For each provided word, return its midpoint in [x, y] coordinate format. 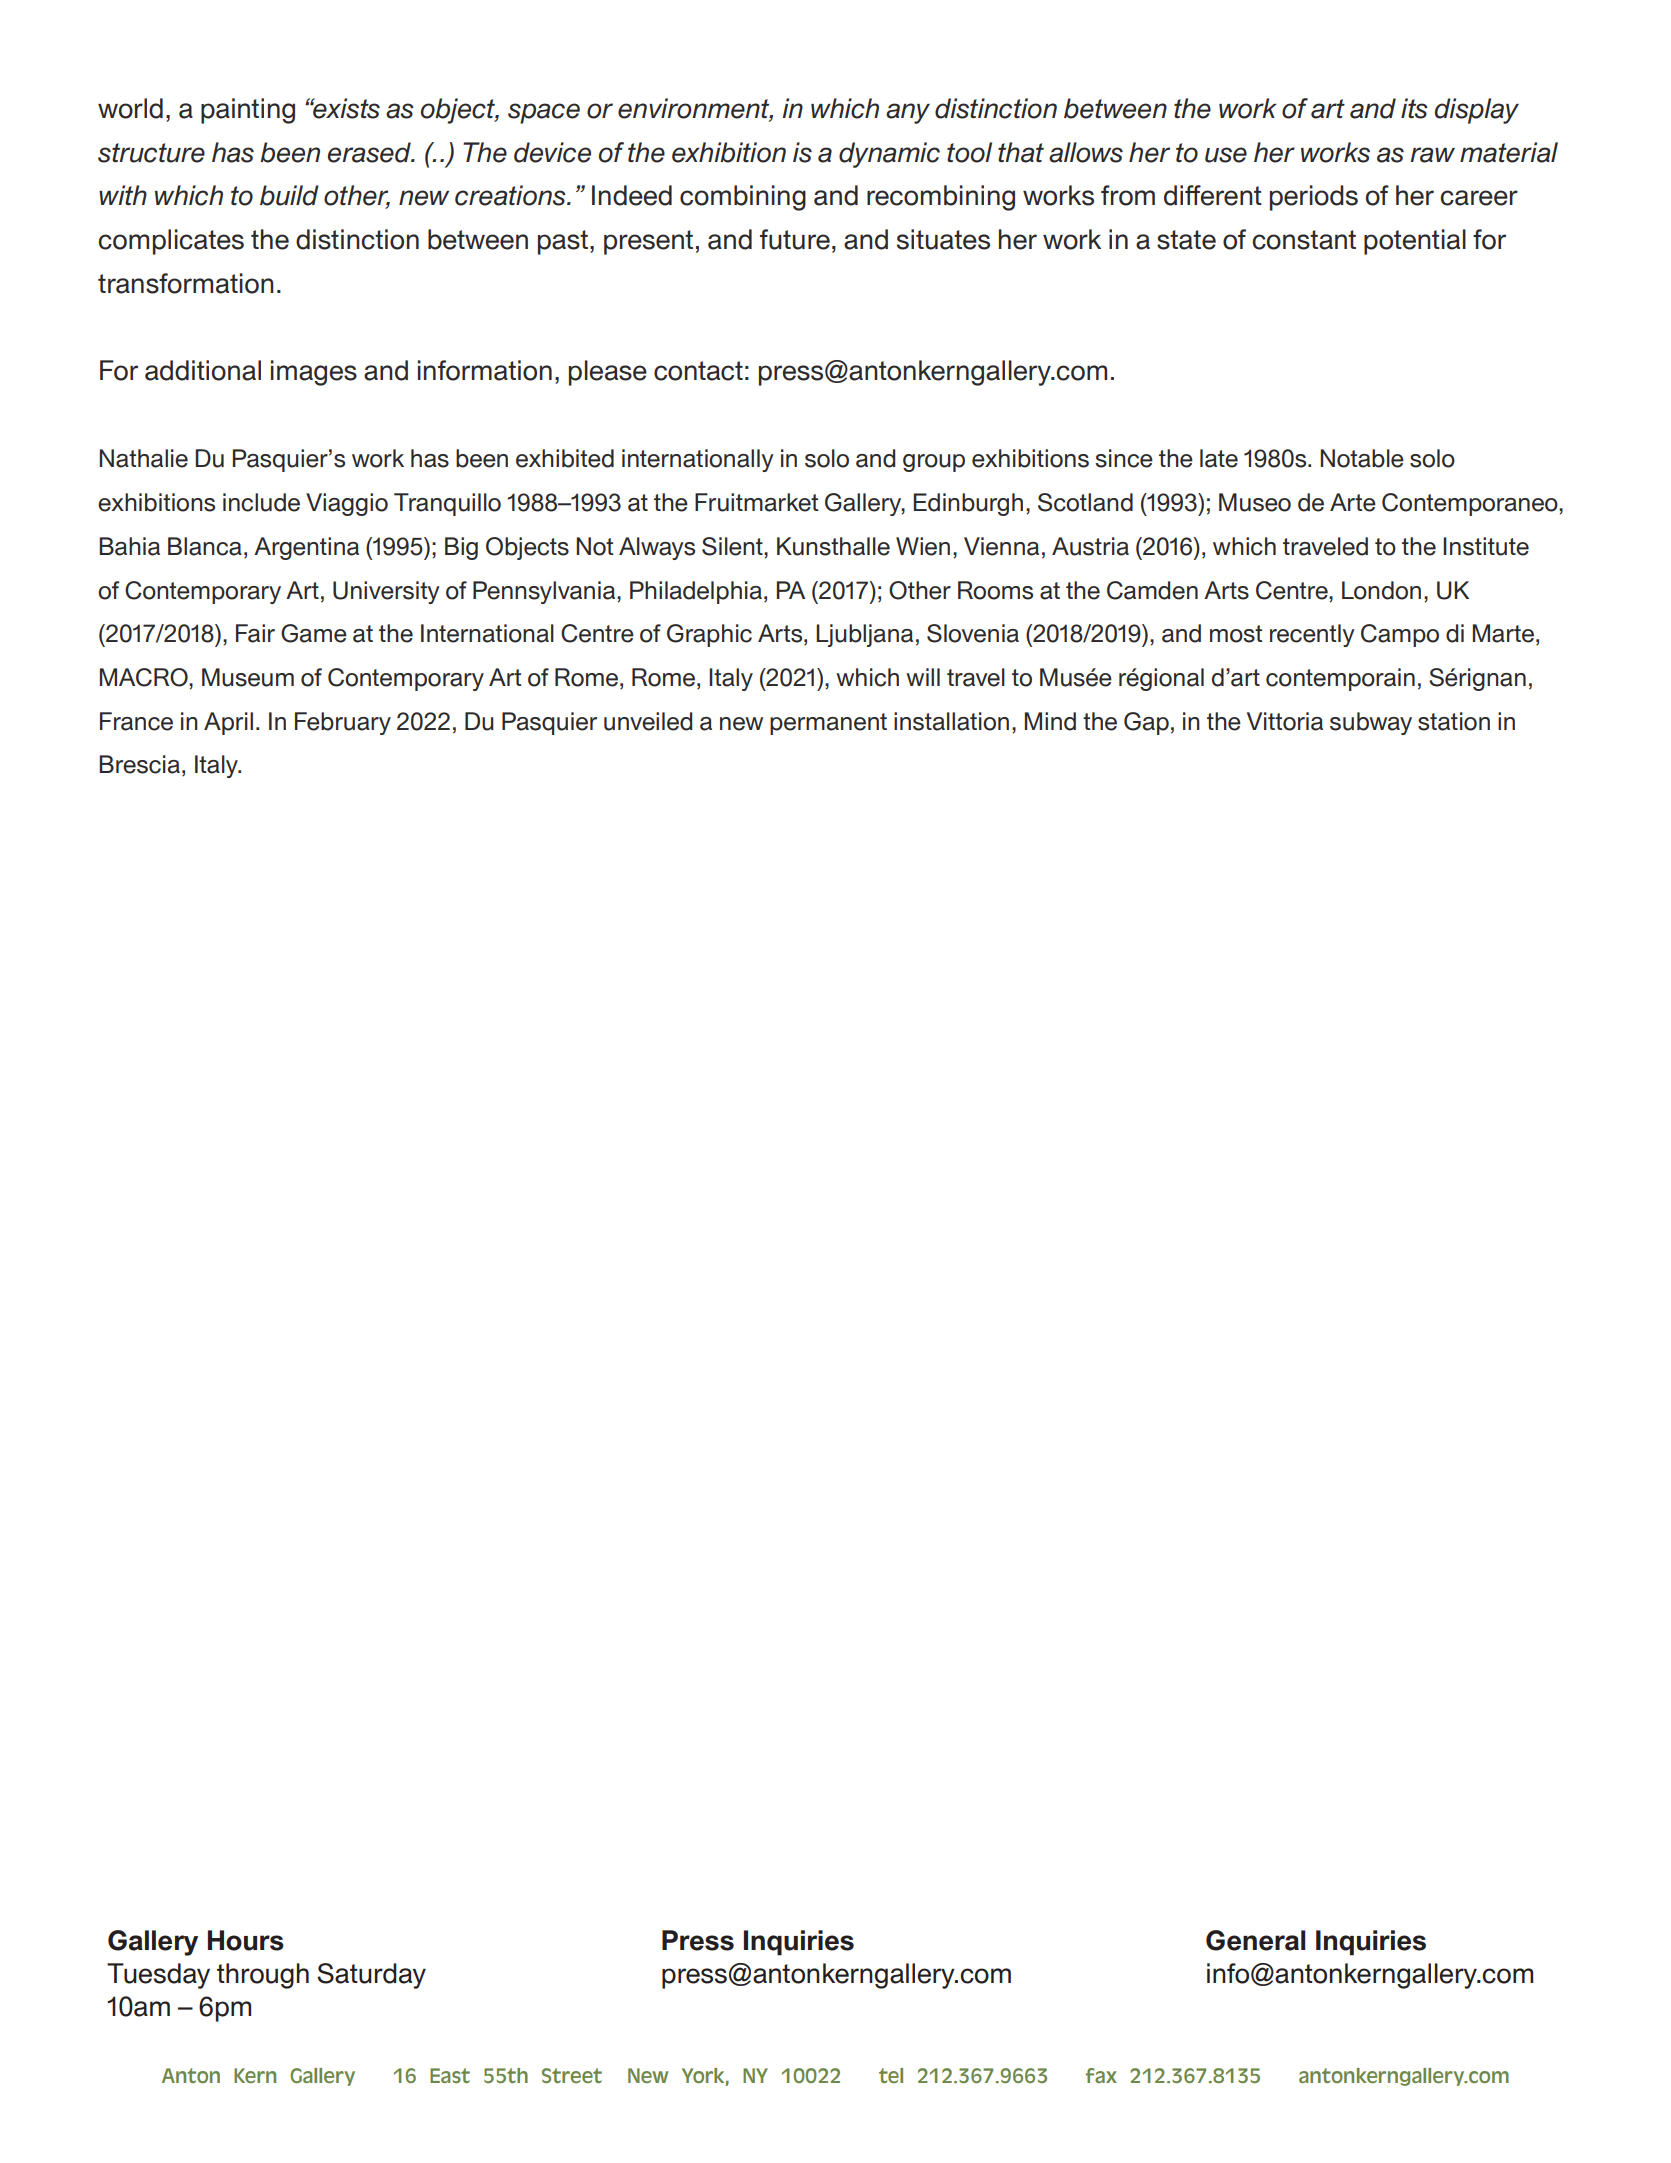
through [263, 1976]
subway [1371, 723]
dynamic [889, 155]
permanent [828, 724]
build [289, 195]
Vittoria [1285, 721]
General [1256, 1940]
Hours [246, 1940]
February [343, 723]
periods [1314, 198]
